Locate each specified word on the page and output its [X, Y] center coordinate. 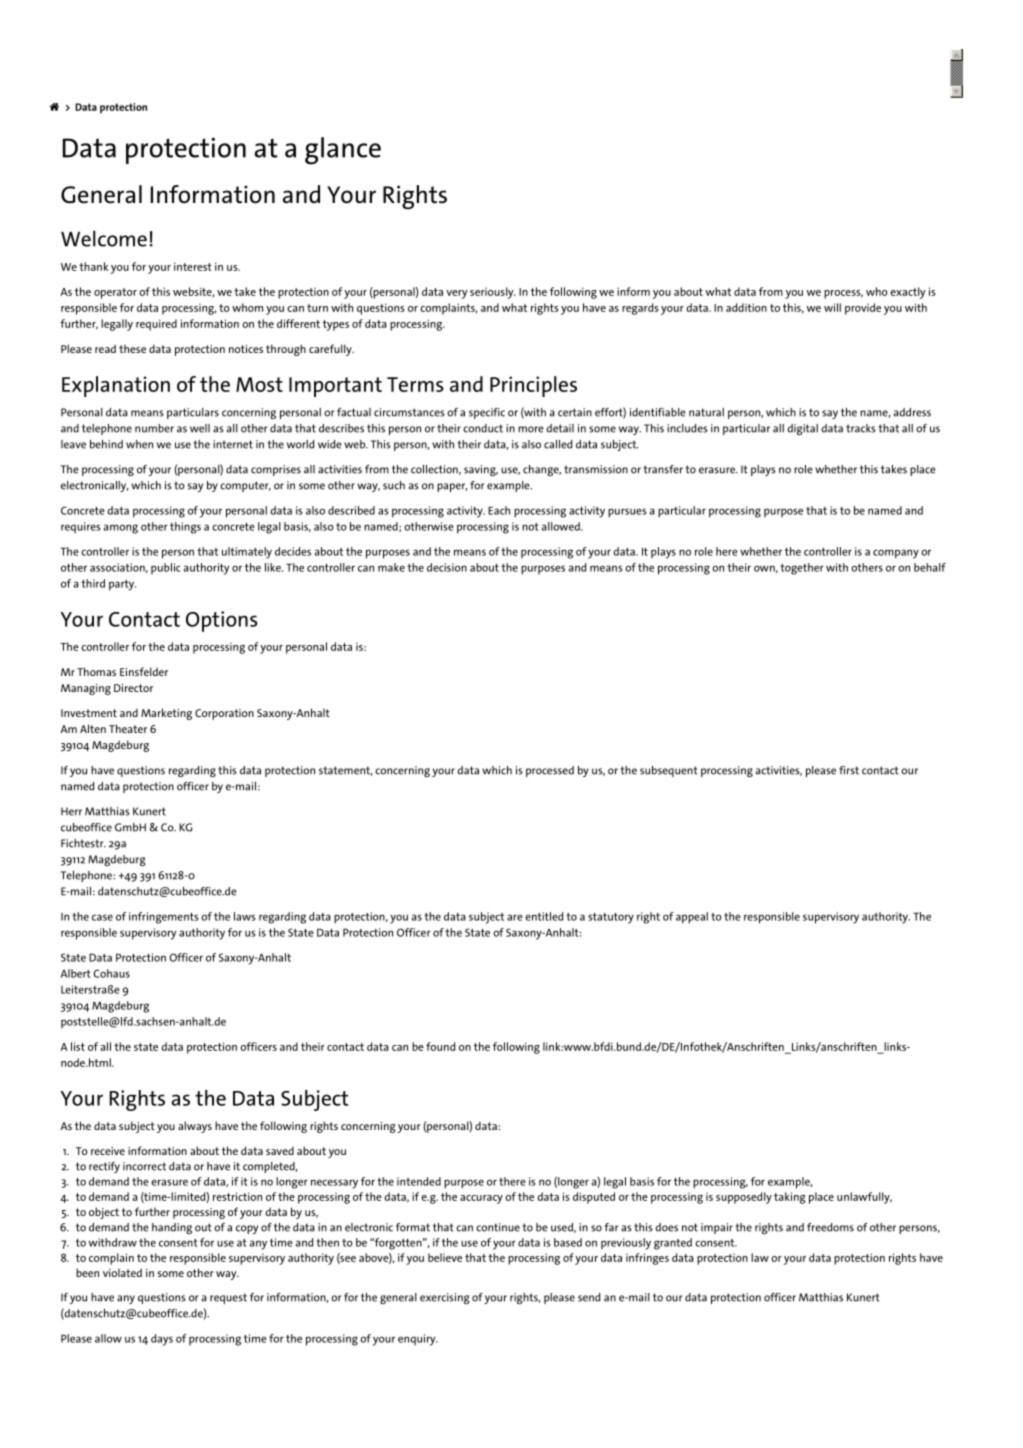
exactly [907, 293]
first [849, 770]
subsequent [669, 771]
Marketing [166, 714]
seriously [493, 293]
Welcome [104, 238]
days [162, 1340]
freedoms [830, 1227]
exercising [444, 1298]
